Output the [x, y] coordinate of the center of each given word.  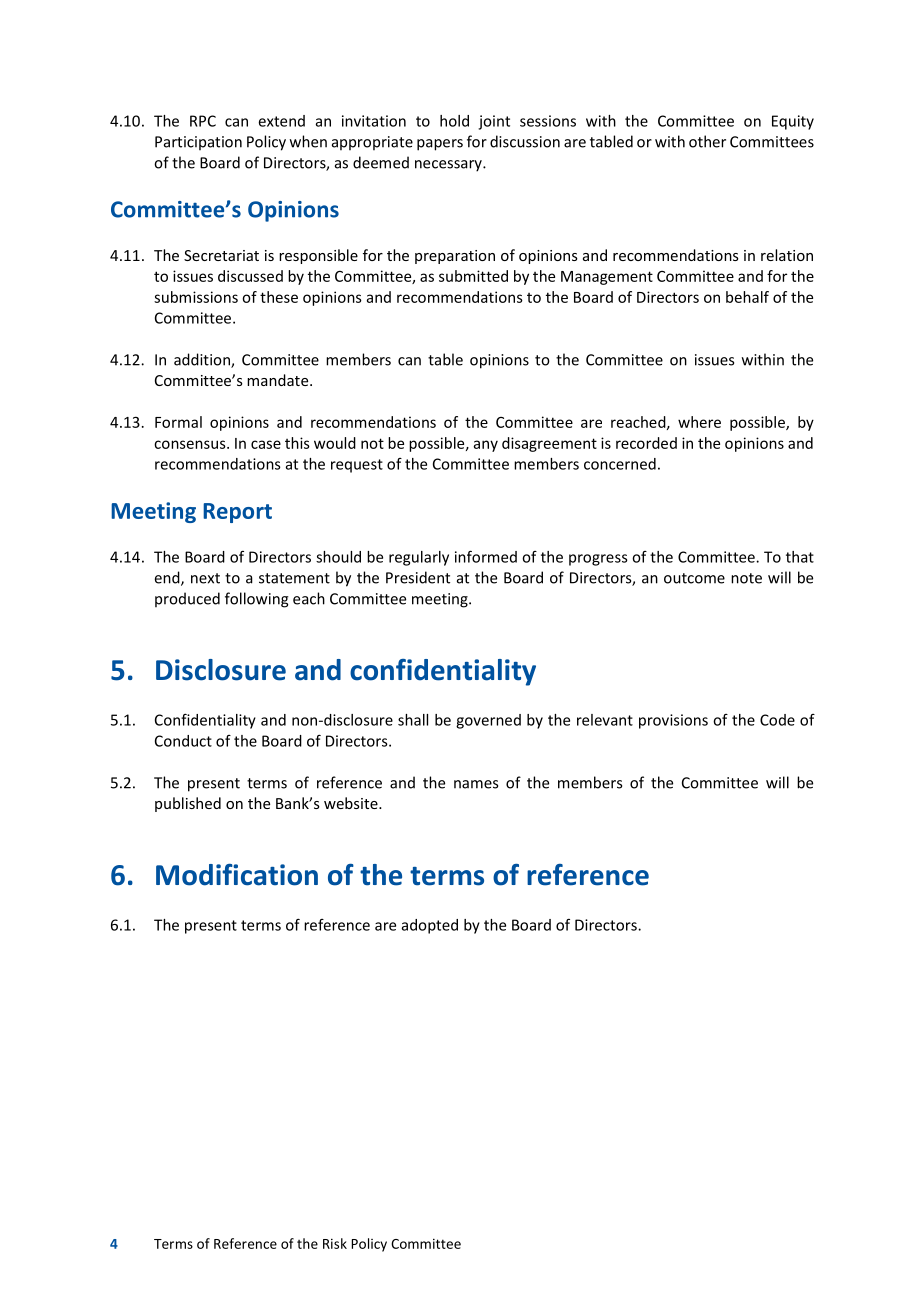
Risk [335, 1243]
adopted [430, 926]
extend [282, 121]
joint [494, 122]
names [476, 784]
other [707, 141]
